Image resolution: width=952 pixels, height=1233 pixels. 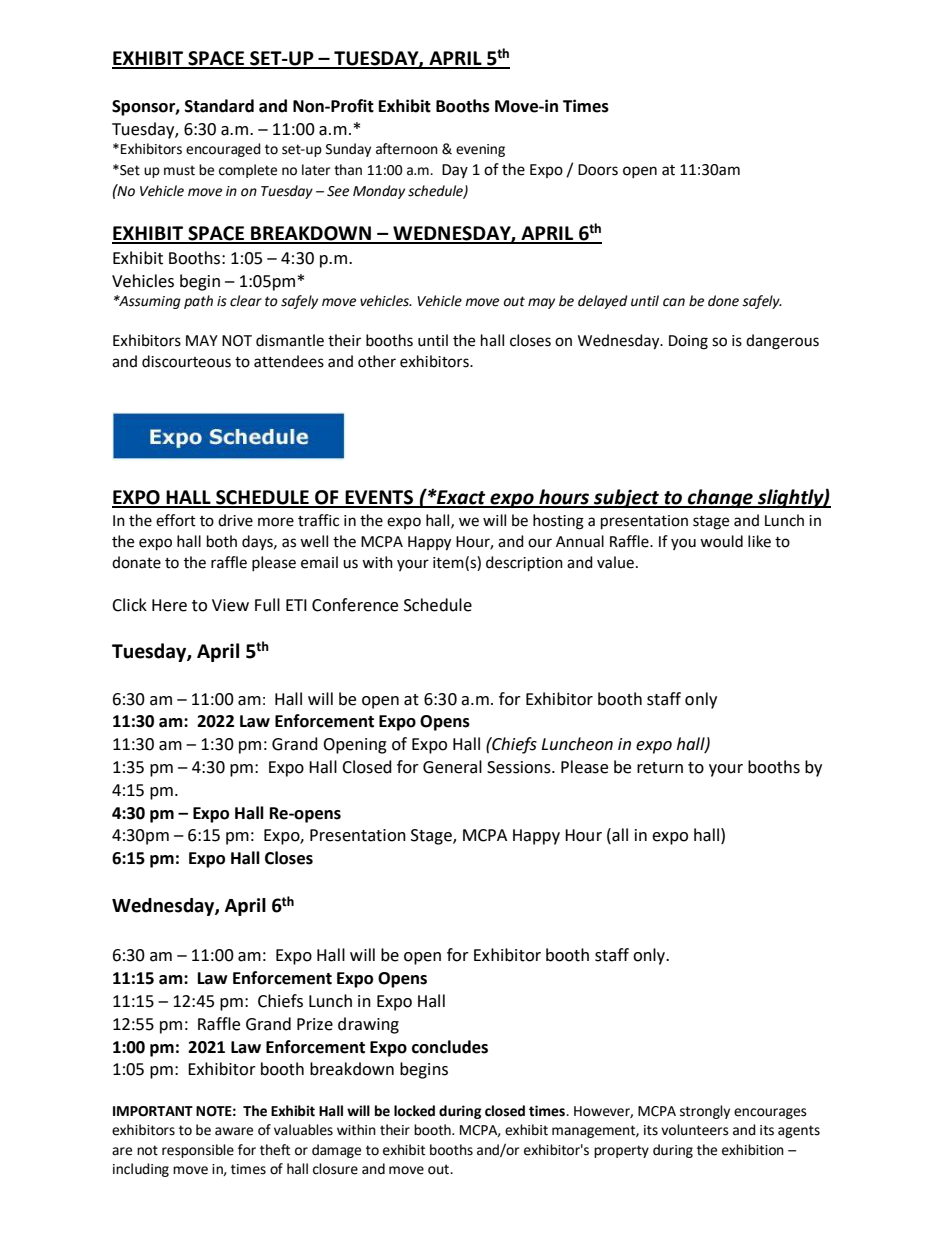 What do you see at coordinates (230, 605) in the document?
I see `View` at bounding box center [230, 605].
